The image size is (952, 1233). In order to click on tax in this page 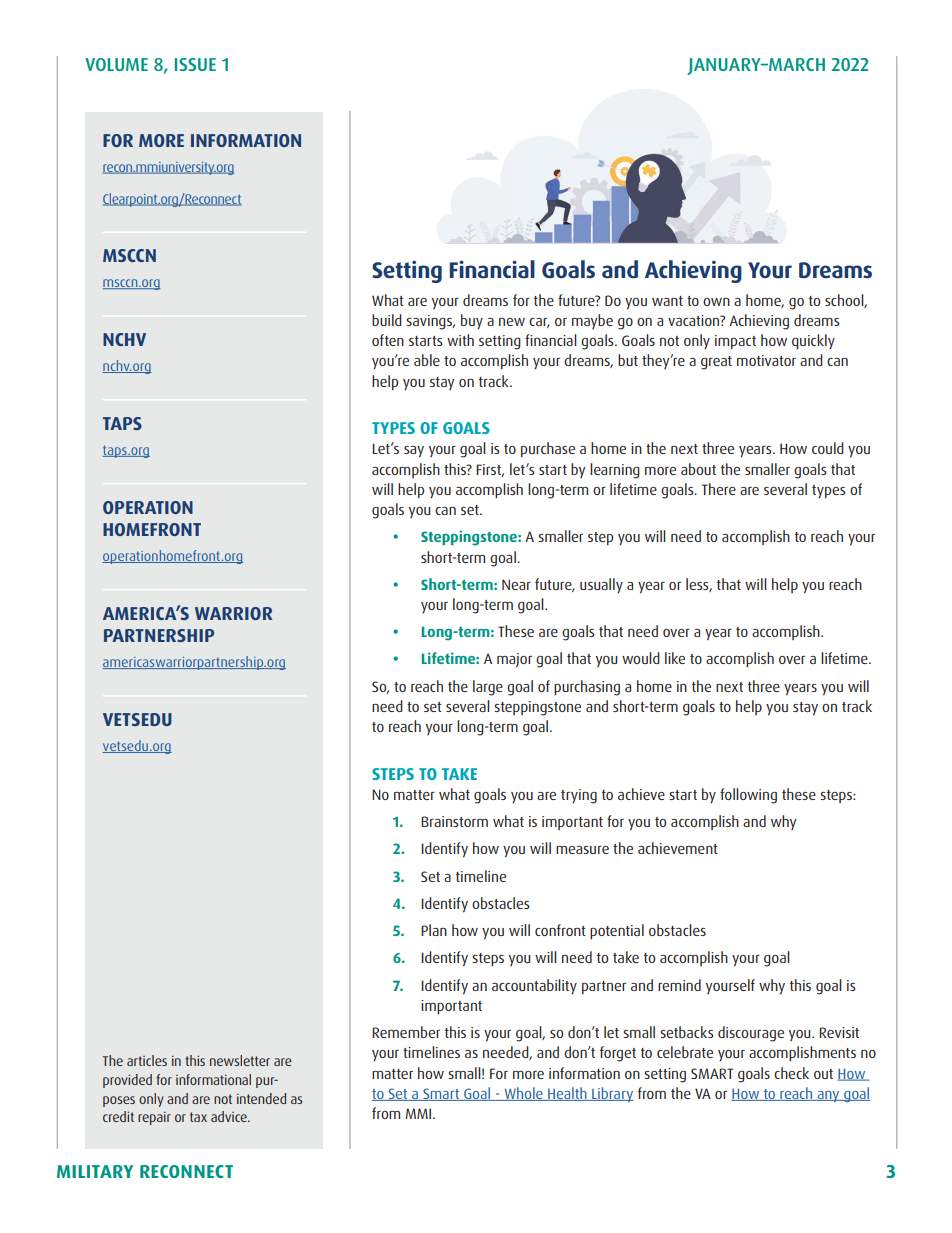, I will do `click(198, 1117)`.
